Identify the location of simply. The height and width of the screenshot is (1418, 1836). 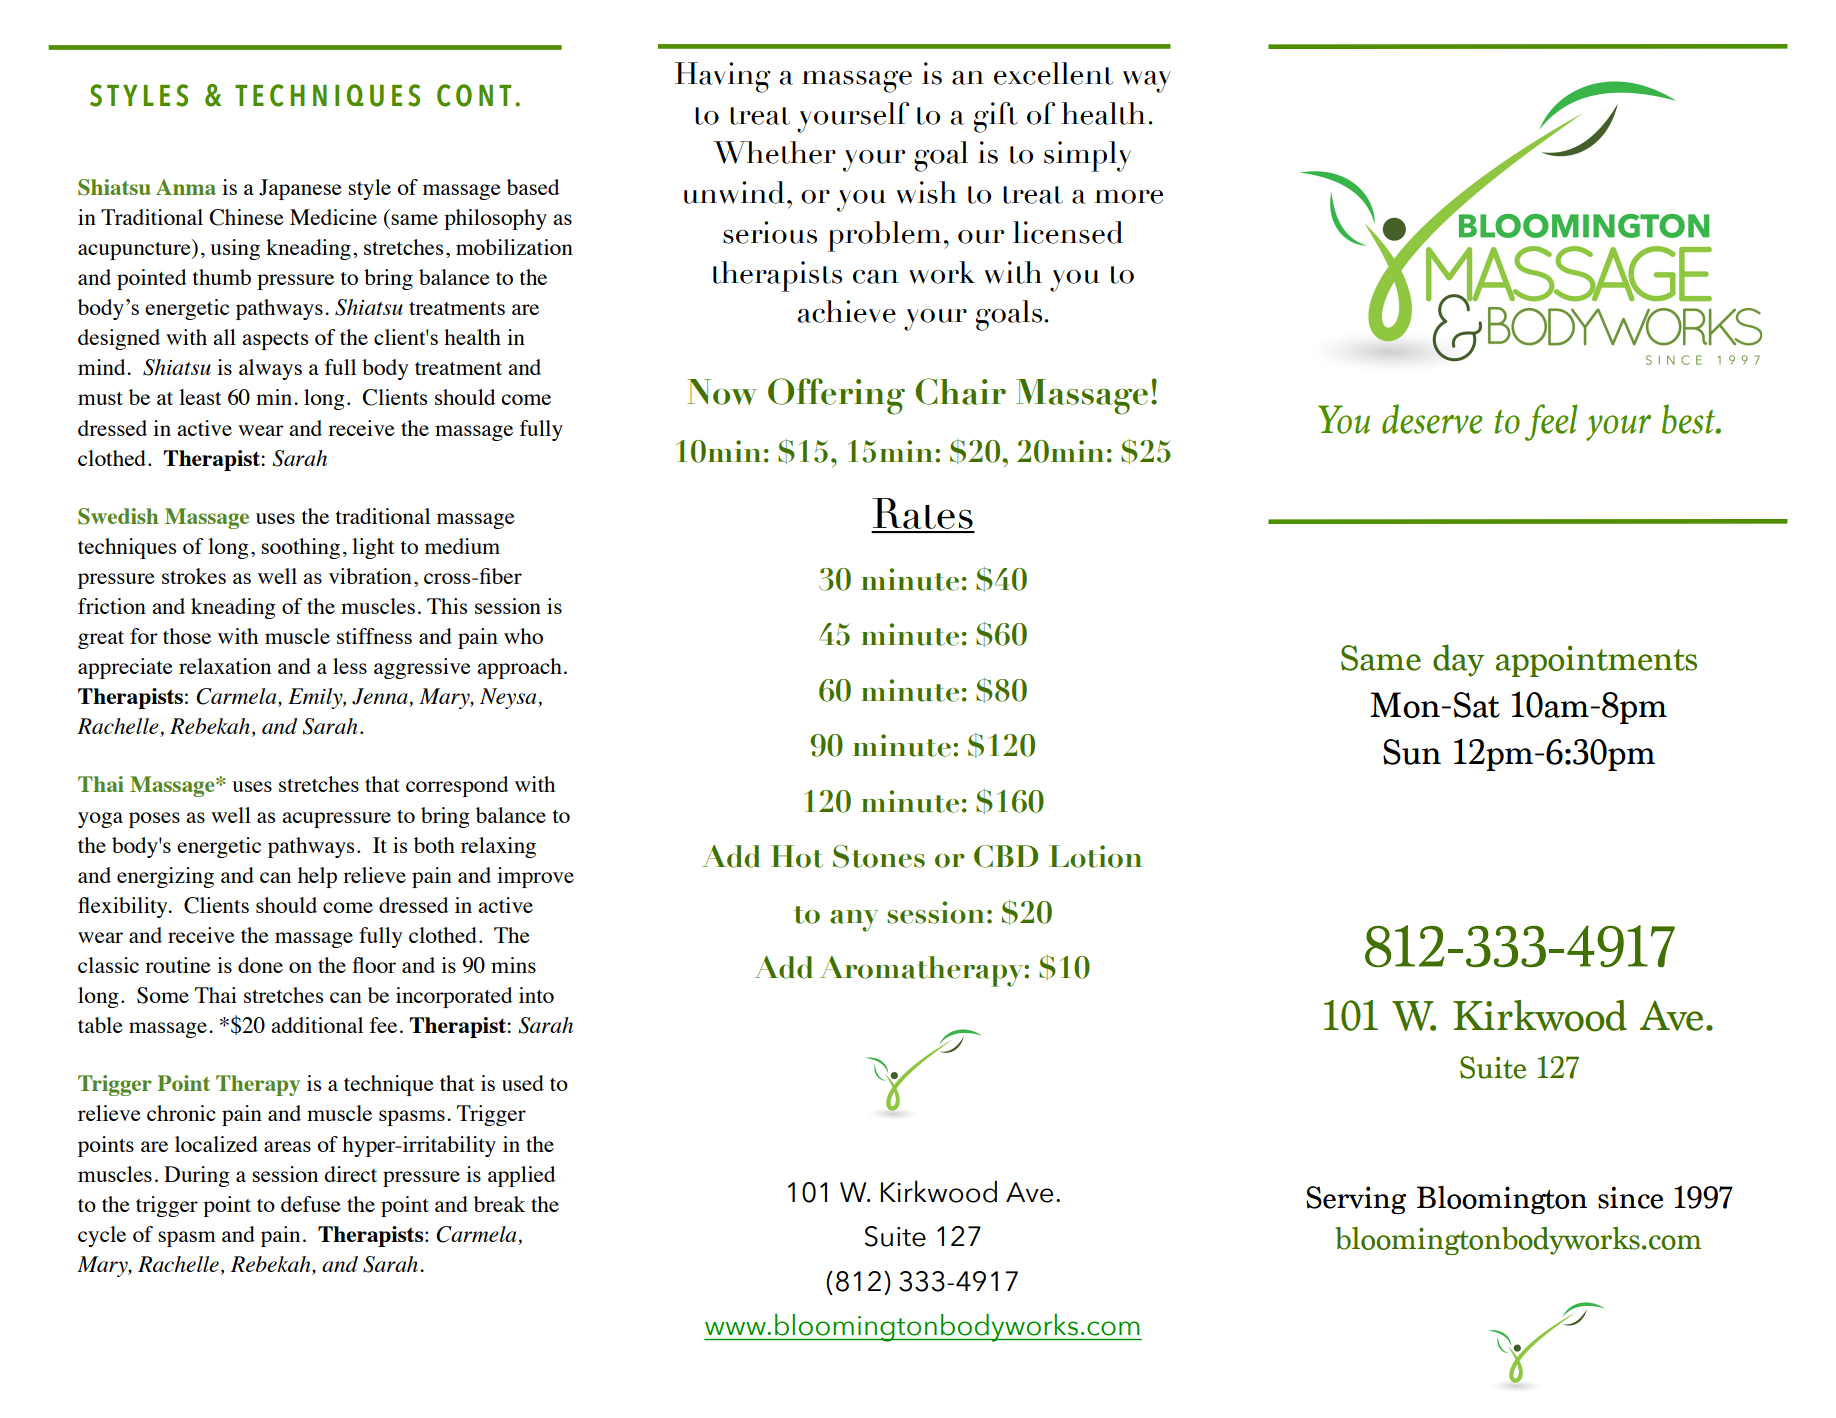
(1087, 156).
